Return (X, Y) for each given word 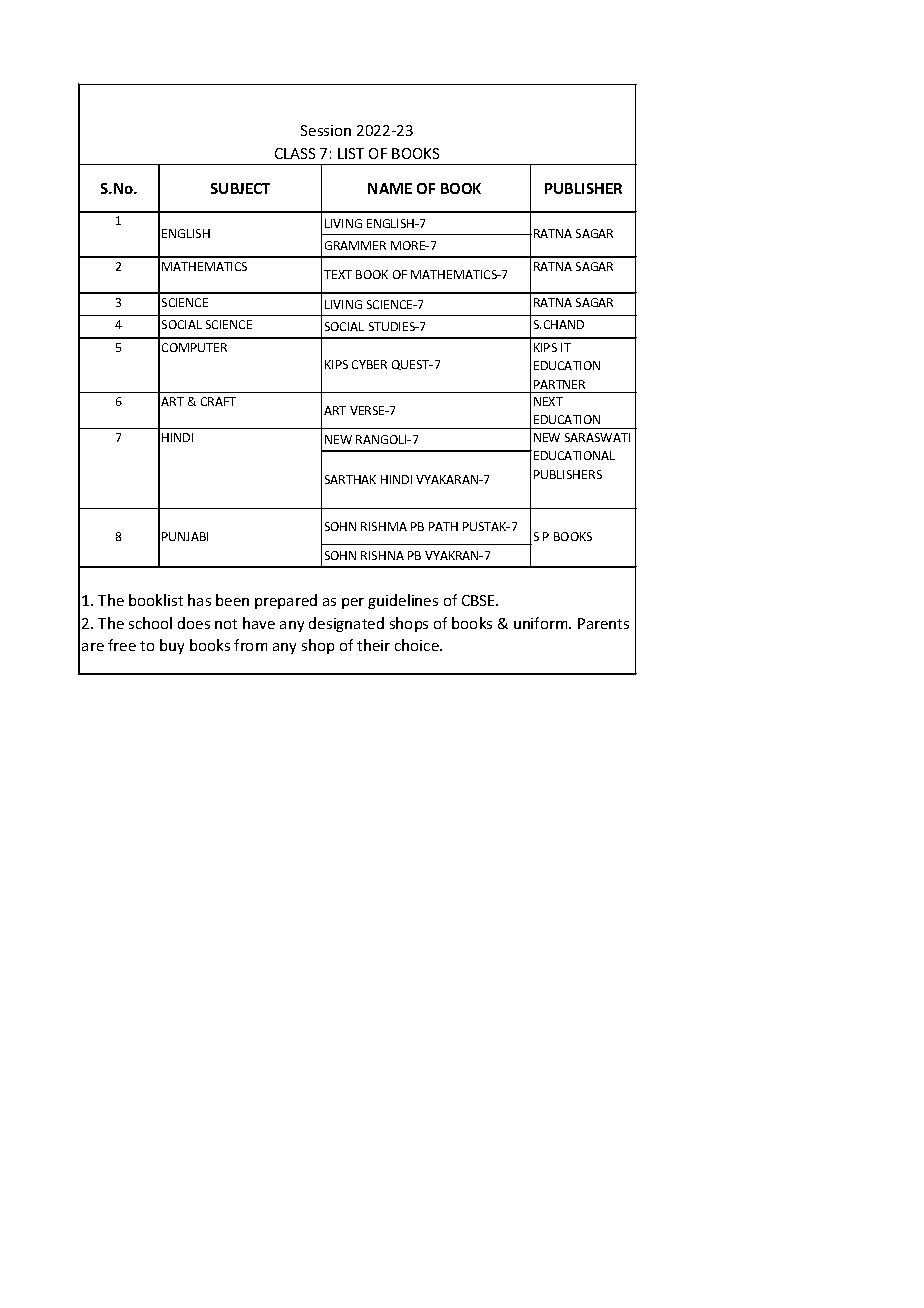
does (194, 623)
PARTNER (559, 384)
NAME (390, 188)
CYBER (369, 364)
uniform (542, 623)
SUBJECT (240, 188)
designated (346, 624)
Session (326, 130)
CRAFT (218, 401)
